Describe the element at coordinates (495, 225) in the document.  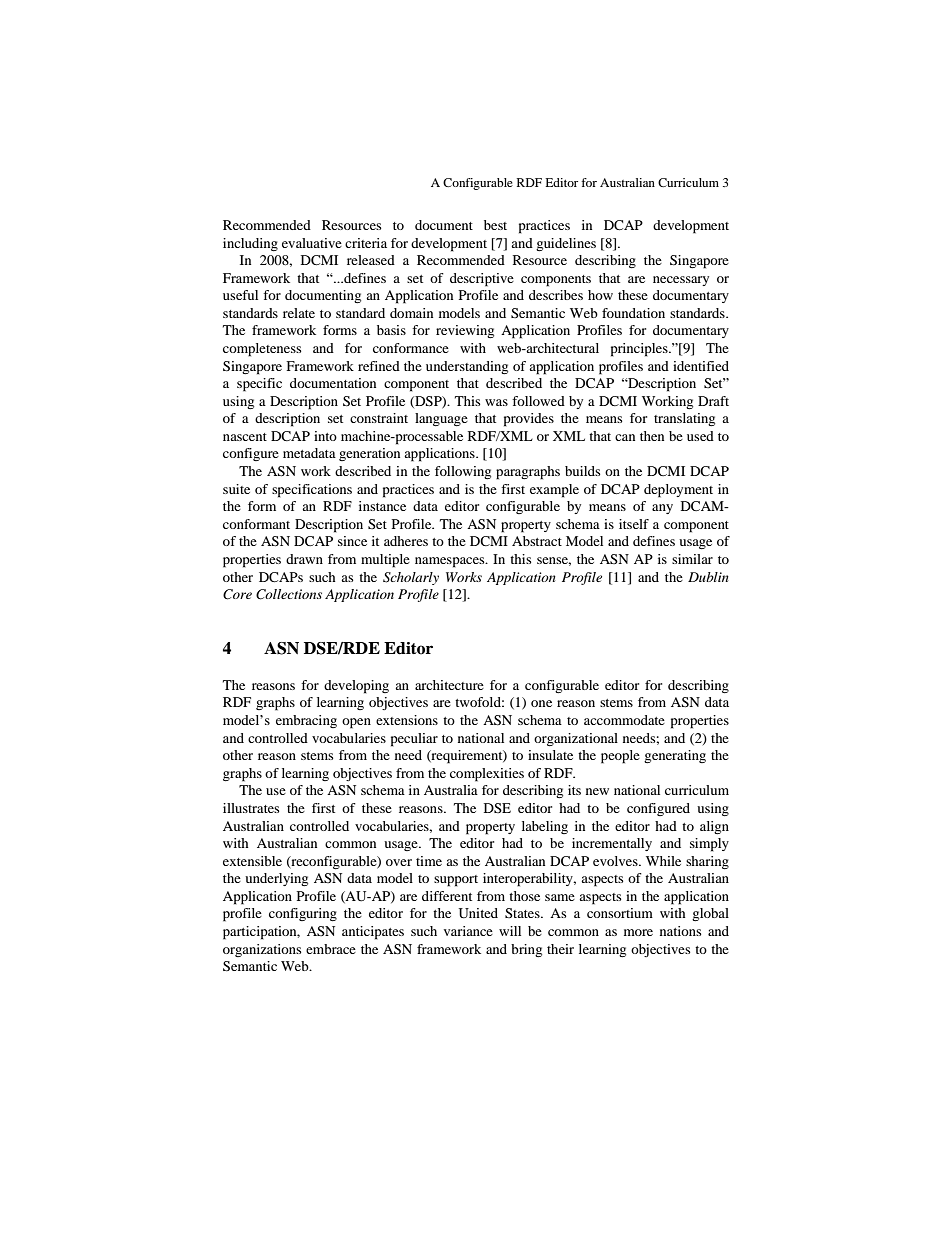
I see `best` at that location.
